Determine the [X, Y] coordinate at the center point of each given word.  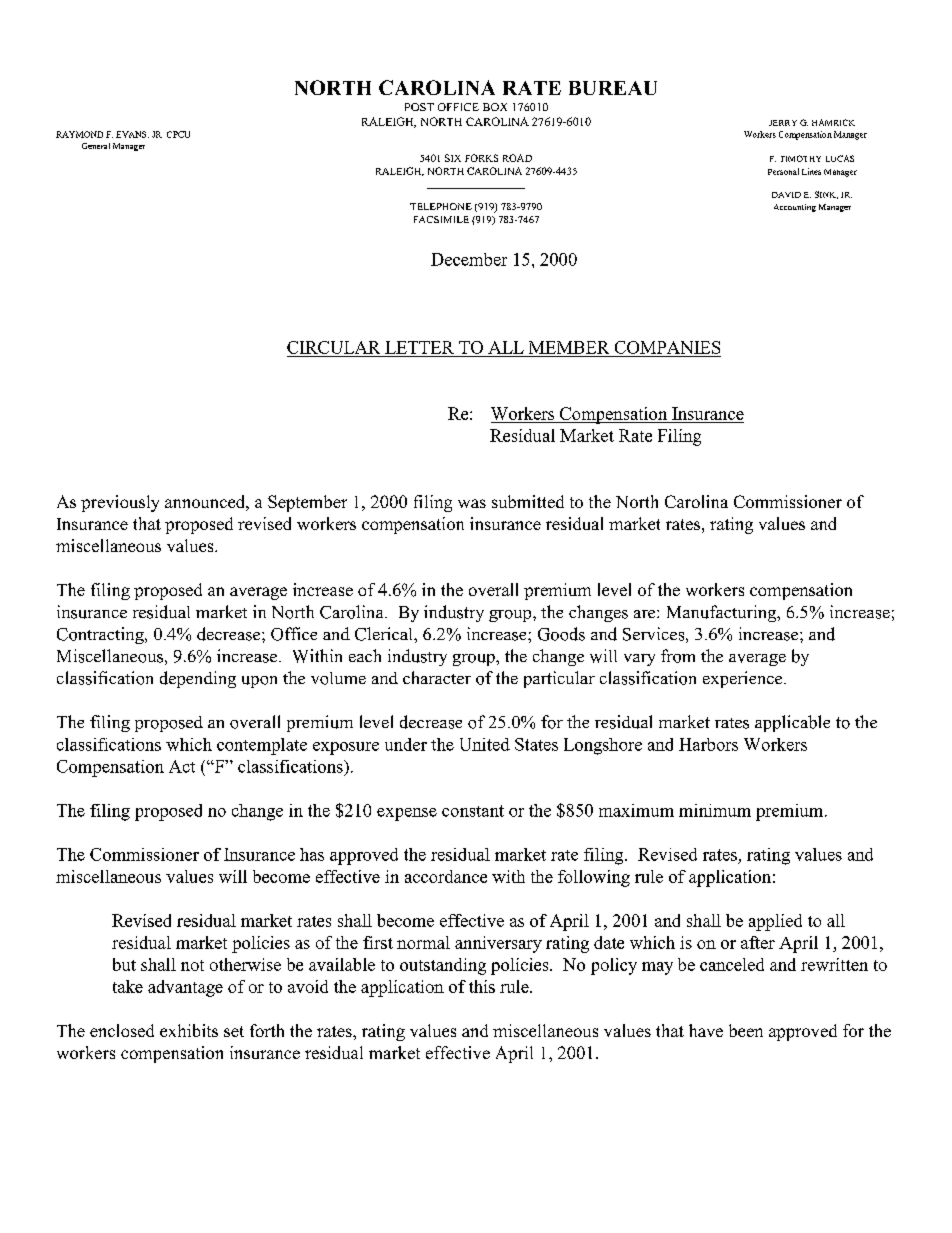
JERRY [783, 123]
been [746, 1030]
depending [198, 679]
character [437, 677]
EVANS [132, 134]
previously [120, 503]
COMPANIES [667, 347]
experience [744, 679]
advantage [185, 988]
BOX [495, 107]
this [482, 986]
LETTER [419, 347]
